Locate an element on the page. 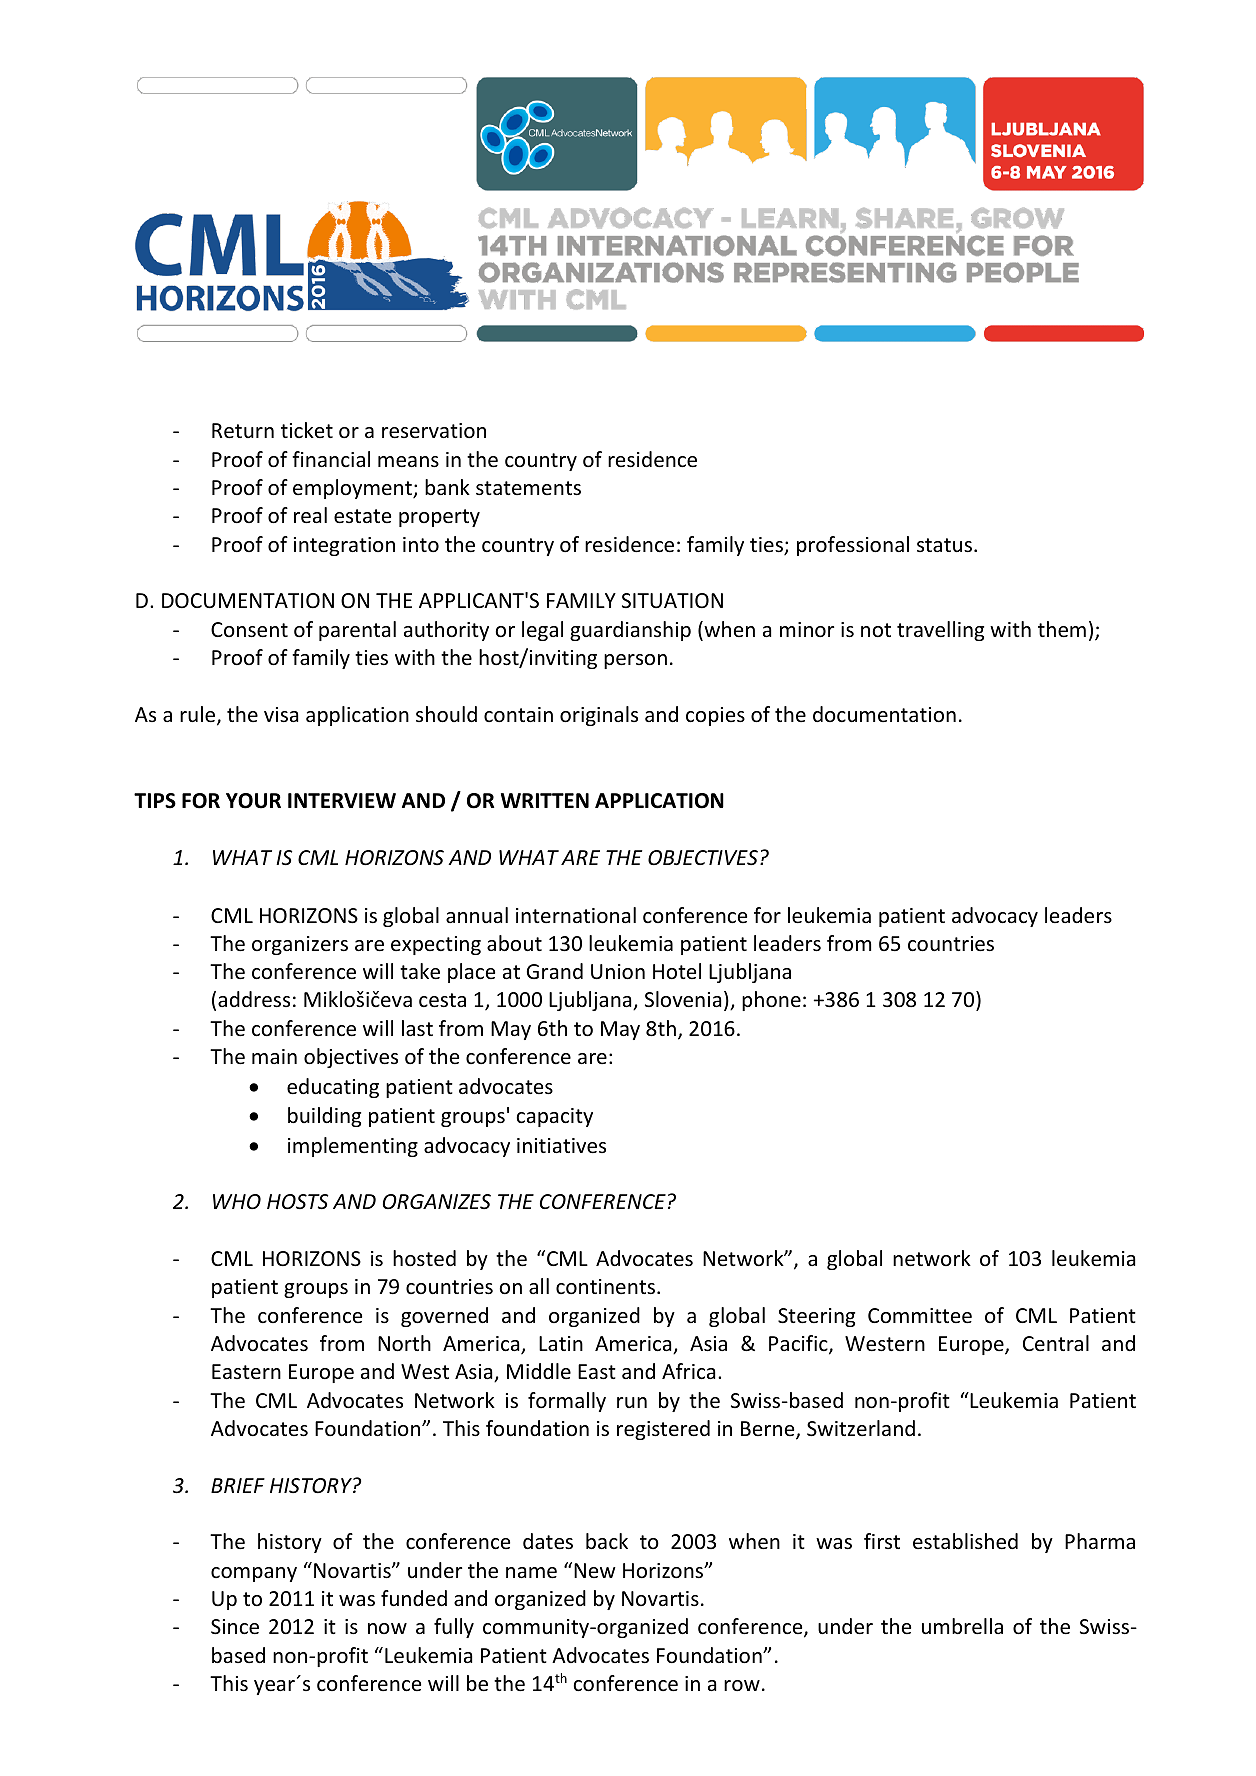 Image resolution: width=1256 pixels, height=1776 pixels. status is located at coordinates (946, 545).
